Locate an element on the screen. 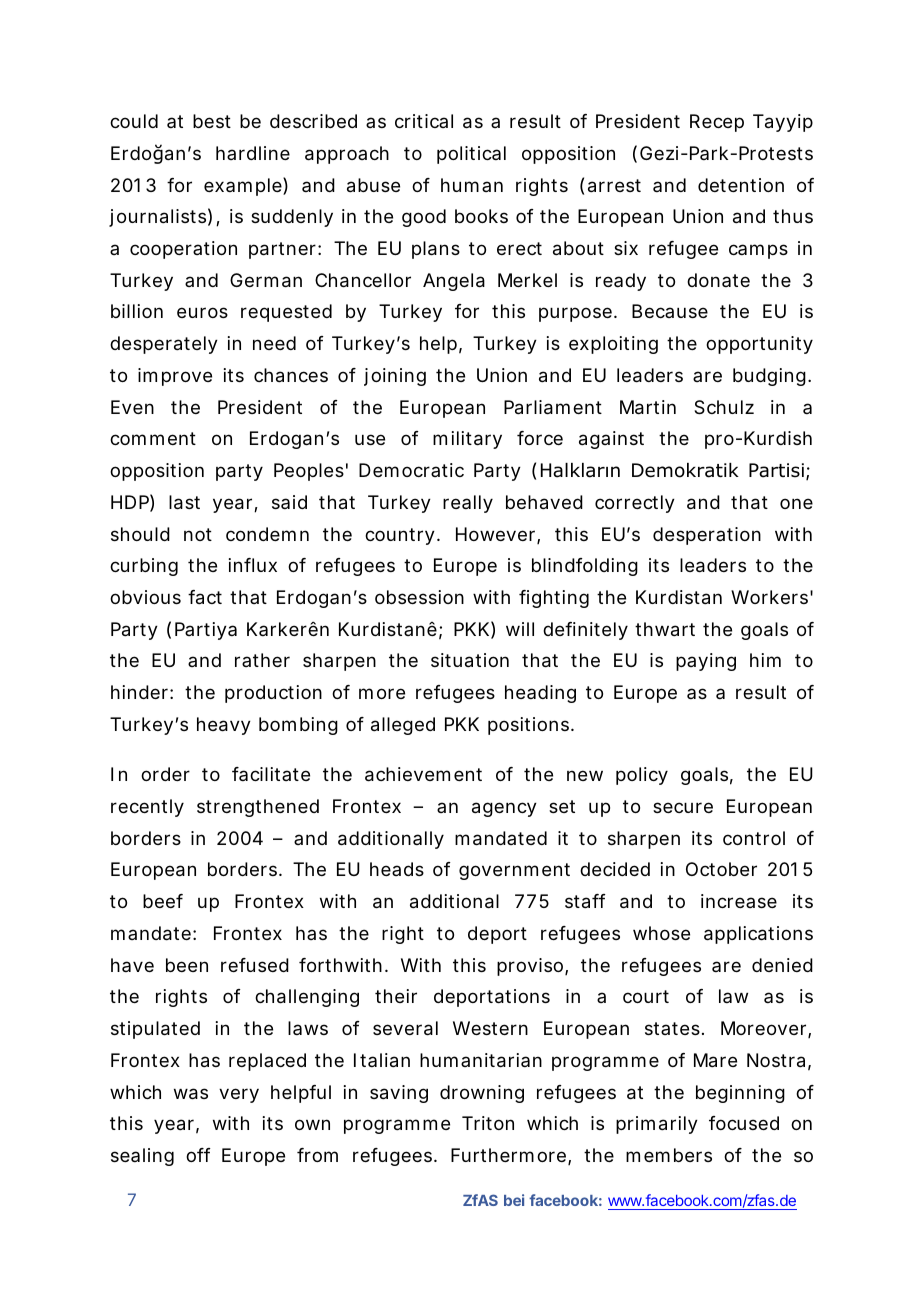  heavy is located at coordinates (224, 726).
